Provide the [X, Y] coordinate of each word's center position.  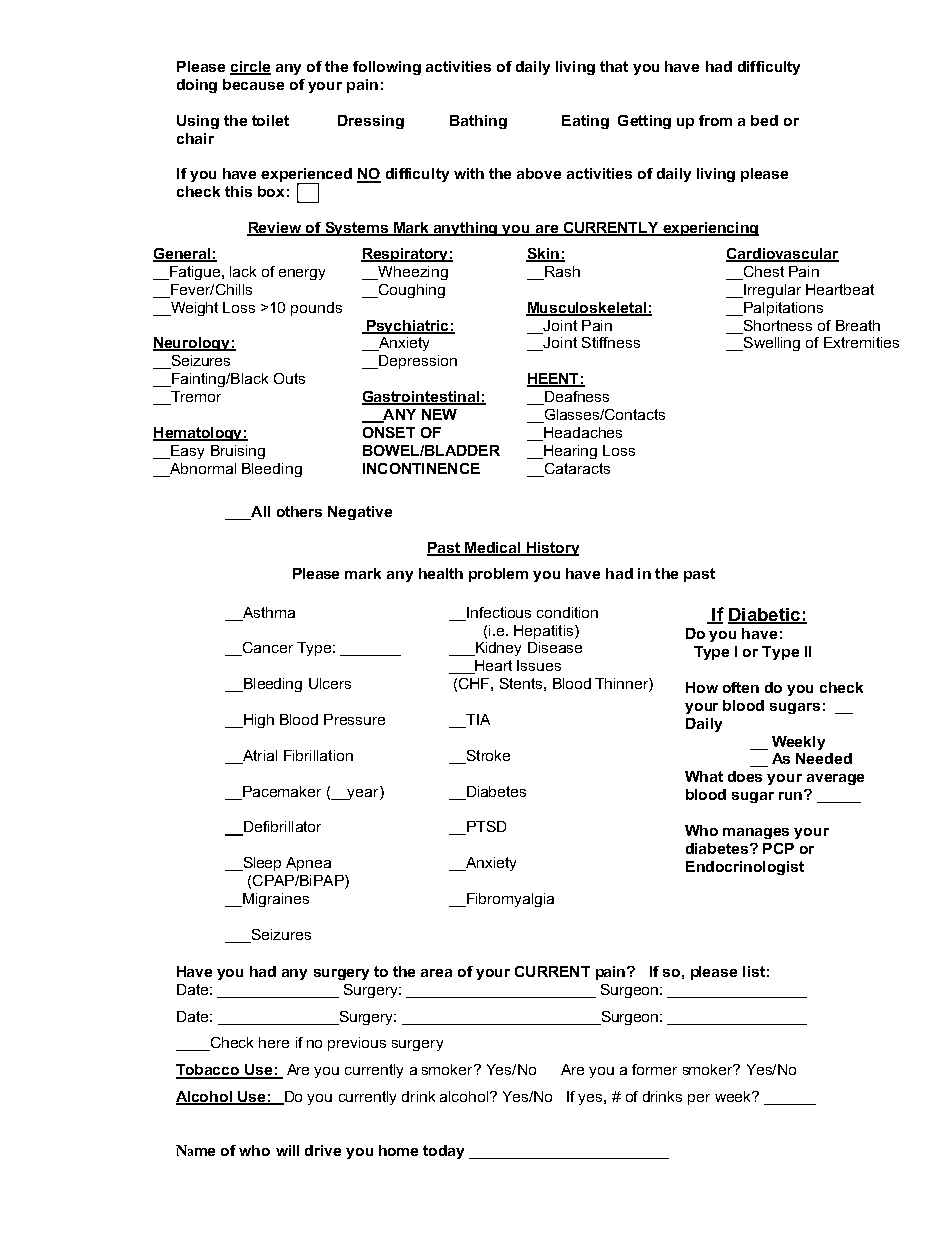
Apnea [308, 864]
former [654, 1069]
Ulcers [330, 683]
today [443, 1152]
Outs [289, 378]
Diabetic [765, 615]
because [253, 84]
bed [764, 120]
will [287, 1150]
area [436, 973]
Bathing [478, 122]
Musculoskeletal [587, 308]
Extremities [861, 342]
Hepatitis [545, 632]
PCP [778, 848]
